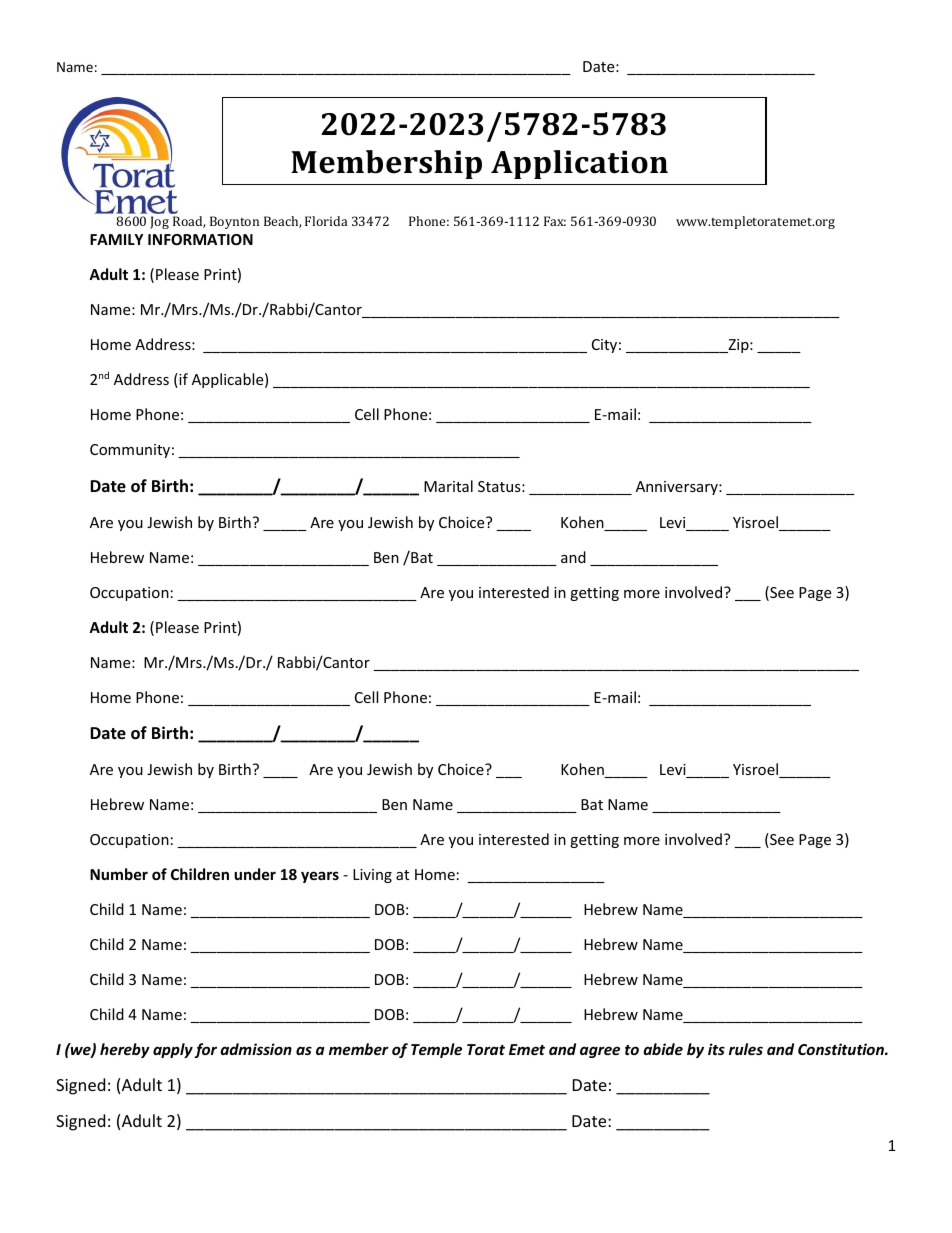  What do you see at coordinates (159, 222) in the document?
I see `Jog` at bounding box center [159, 222].
